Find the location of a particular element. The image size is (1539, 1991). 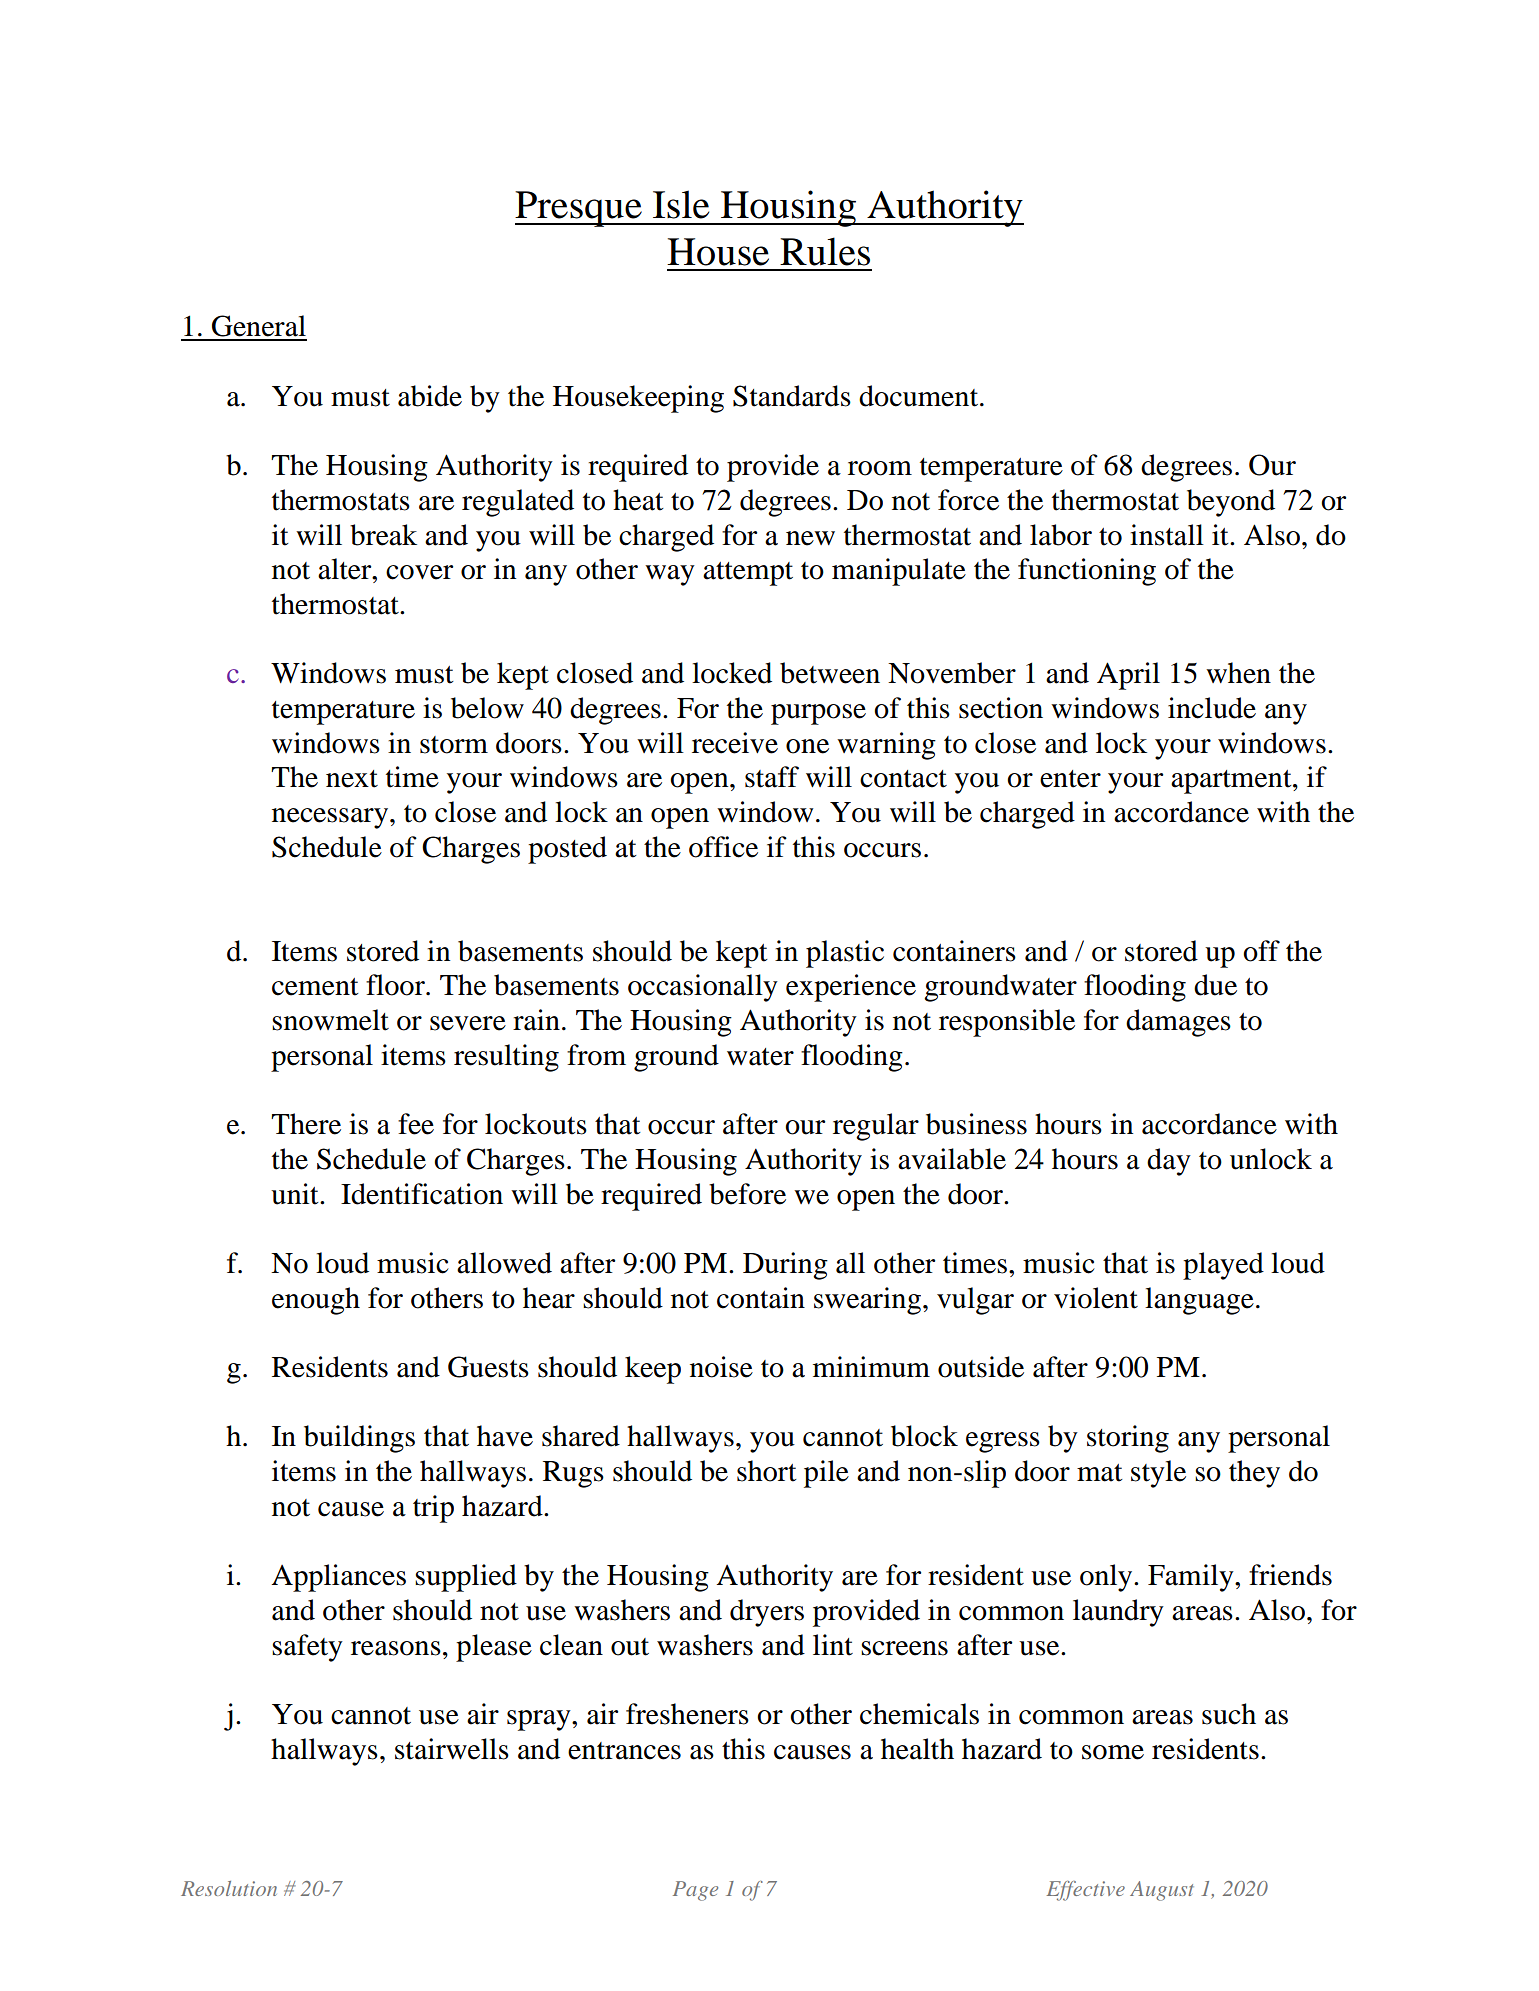

occasionally is located at coordinates (703, 988).
